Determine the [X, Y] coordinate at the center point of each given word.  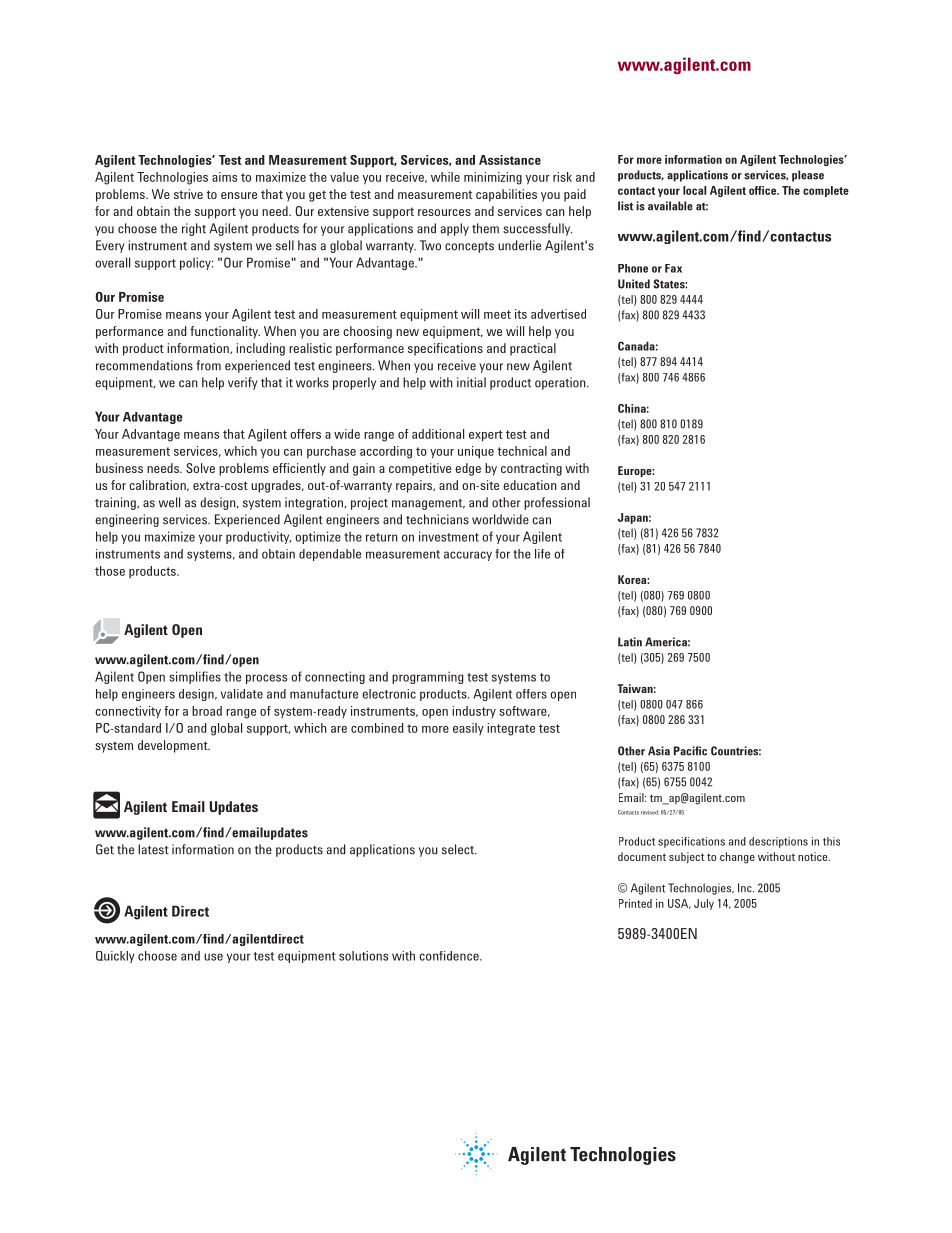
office [763, 190]
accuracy [468, 556]
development [174, 746]
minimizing [493, 178]
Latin [630, 642]
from [208, 365]
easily [468, 729]
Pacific [690, 751]
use [213, 957]
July [704, 904]
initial [471, 382]
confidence [450, 956]
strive [188, 194]
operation [561, 383]
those [110, 571]
